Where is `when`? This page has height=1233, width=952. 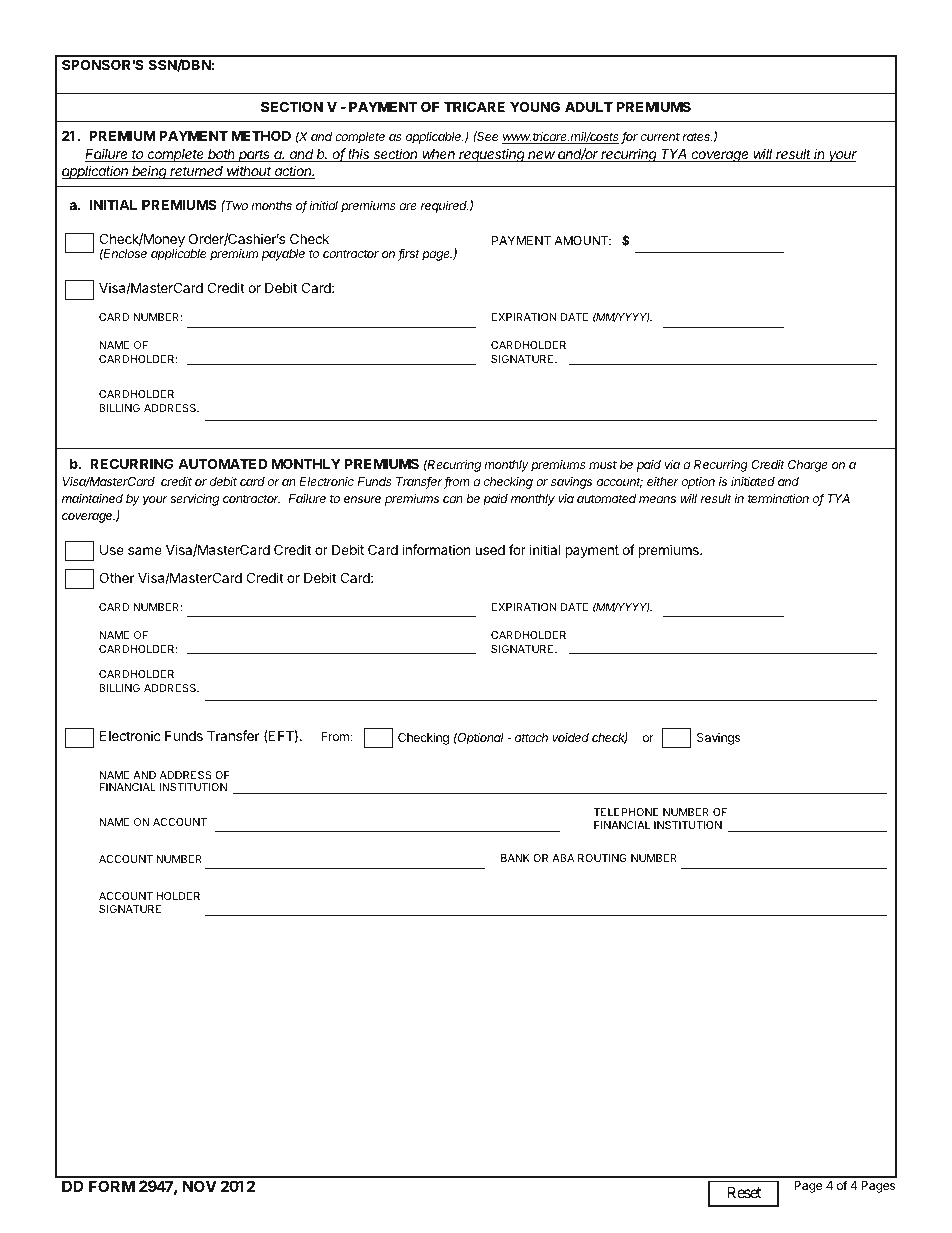
when is located at coordinates (439, 155).
